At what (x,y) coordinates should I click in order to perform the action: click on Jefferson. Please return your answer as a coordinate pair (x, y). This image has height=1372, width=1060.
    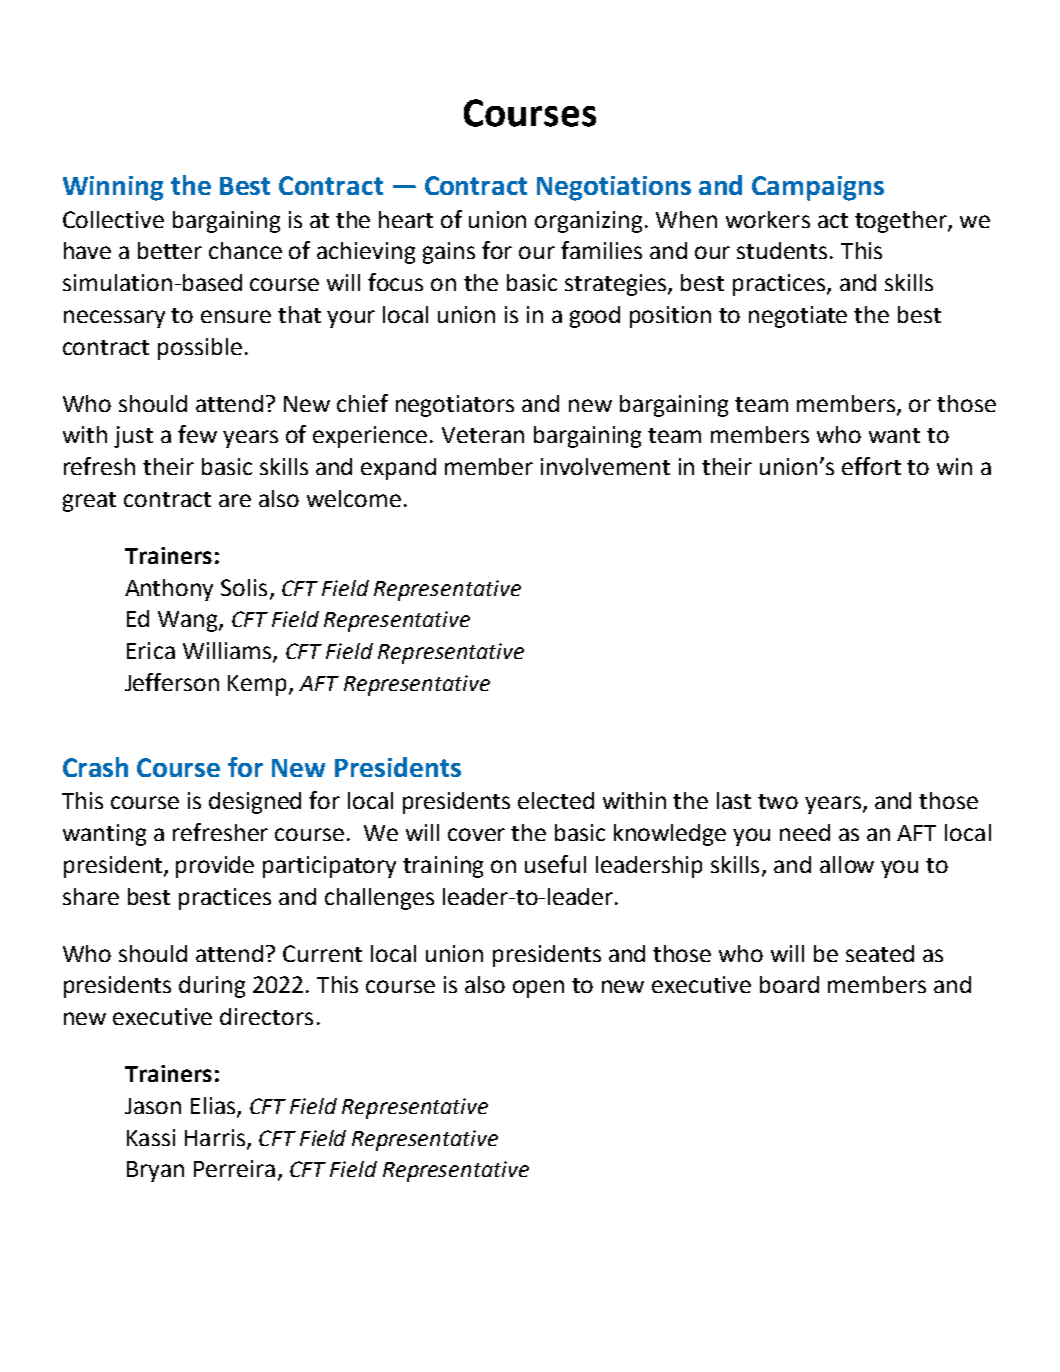
    Looking at the image, I should click on (172, 682).
